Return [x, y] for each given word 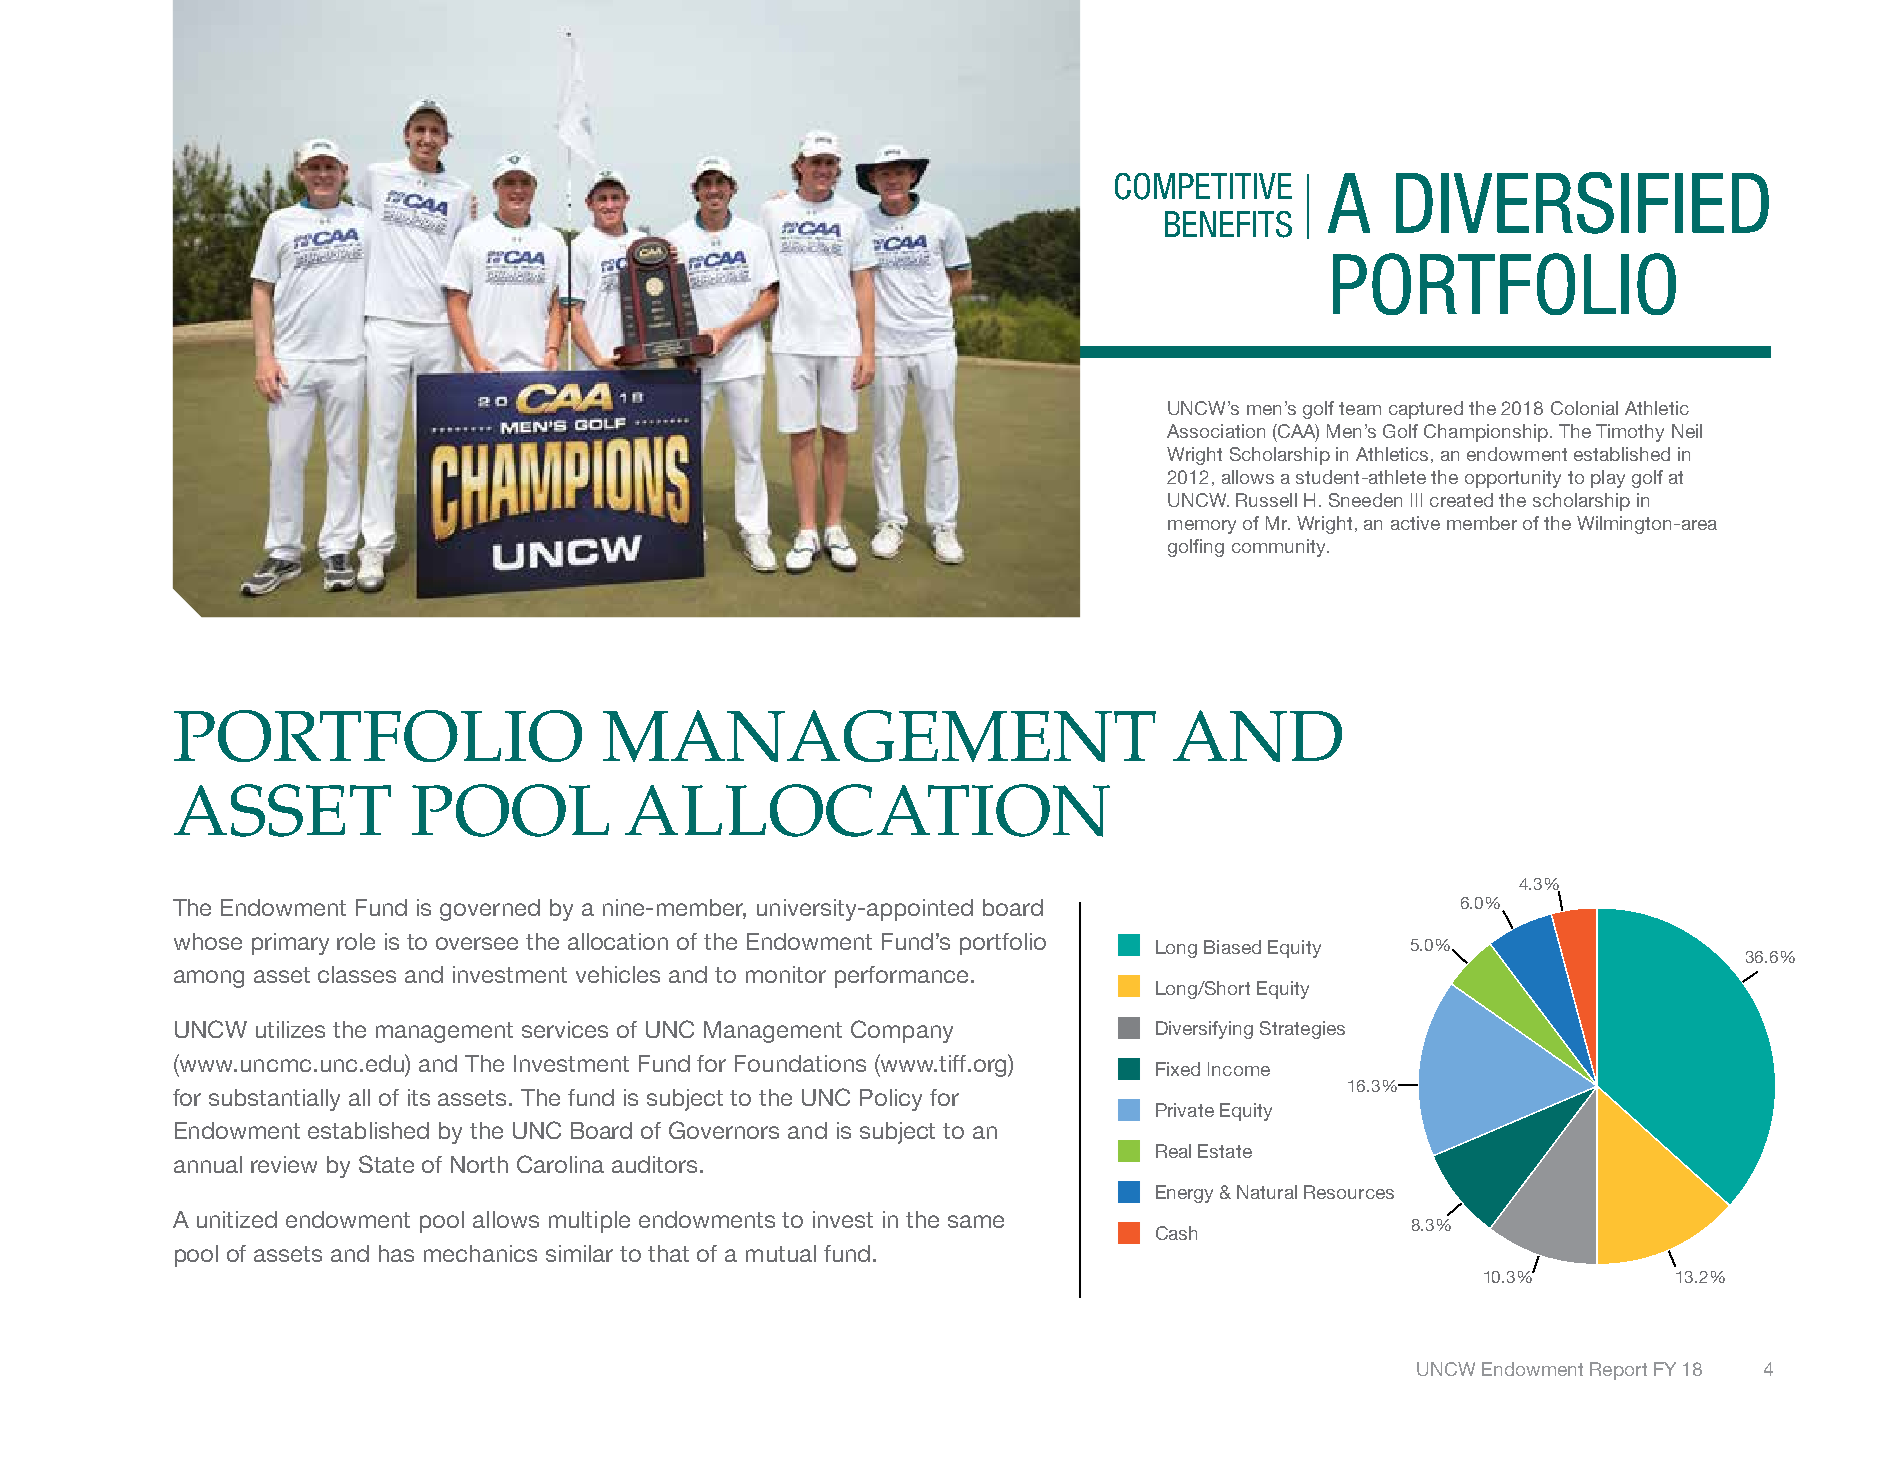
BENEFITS [1228, 224]
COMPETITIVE [1203, 186]
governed [490, 910]
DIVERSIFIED [1582, 203]
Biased [1232, 947]
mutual [781, 1253]
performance [903, 977]
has [396, 1253]
